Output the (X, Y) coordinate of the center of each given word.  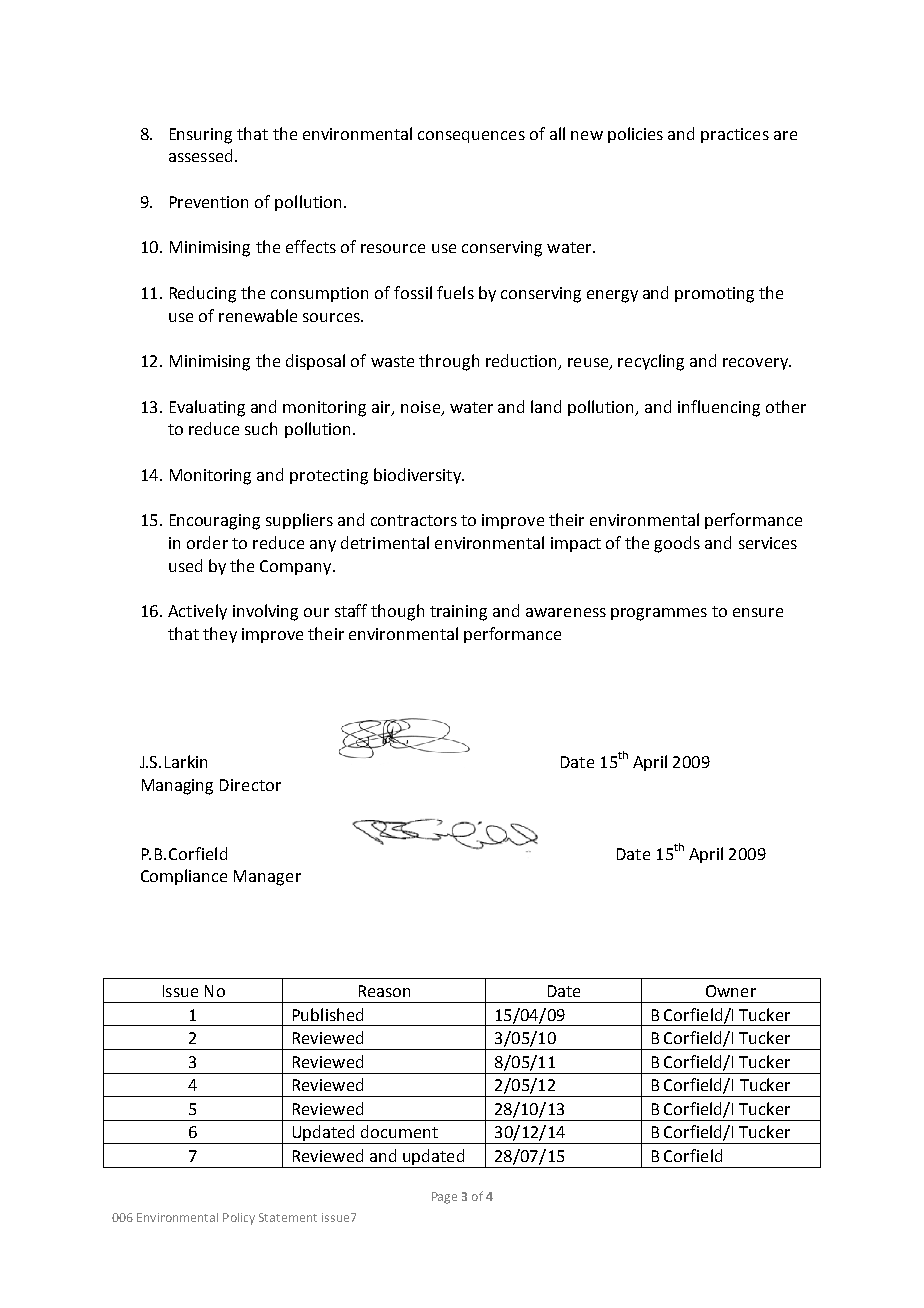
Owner (731, 991)
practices (735, 135)
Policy (239, 1219)
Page (444, 1198)
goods (677, 544)
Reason (384, 991)
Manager (267, 878)
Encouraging (215, 522)
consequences (471, 137)
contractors (414, 520)
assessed (200, 155)
